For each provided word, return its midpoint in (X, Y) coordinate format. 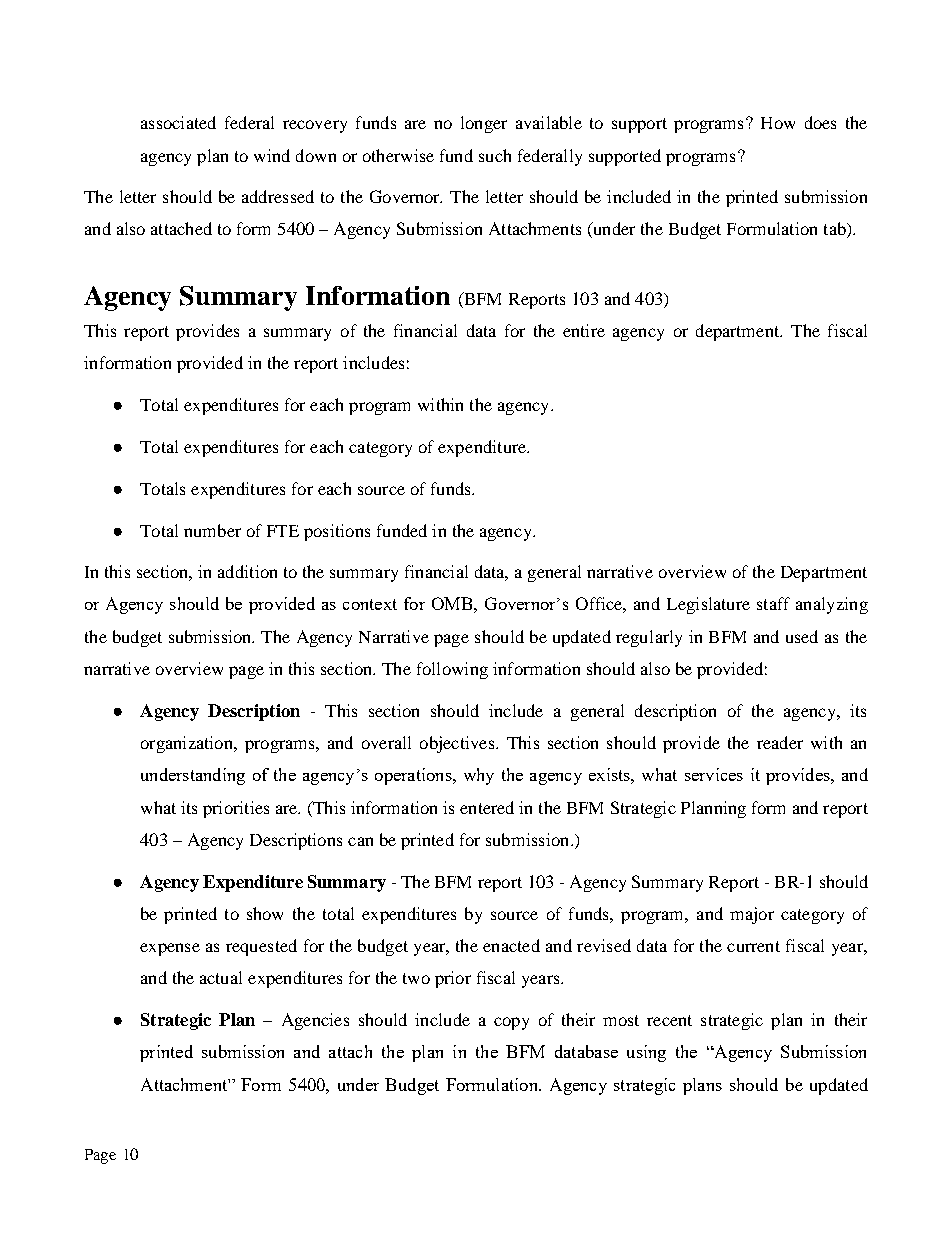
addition (247, 571)
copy (511, 1023)
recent (669, 1020)
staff (773, 603)
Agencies (315, 1021)
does (820, 122)
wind (272, 155)
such (495, 155)
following (452, 670)
